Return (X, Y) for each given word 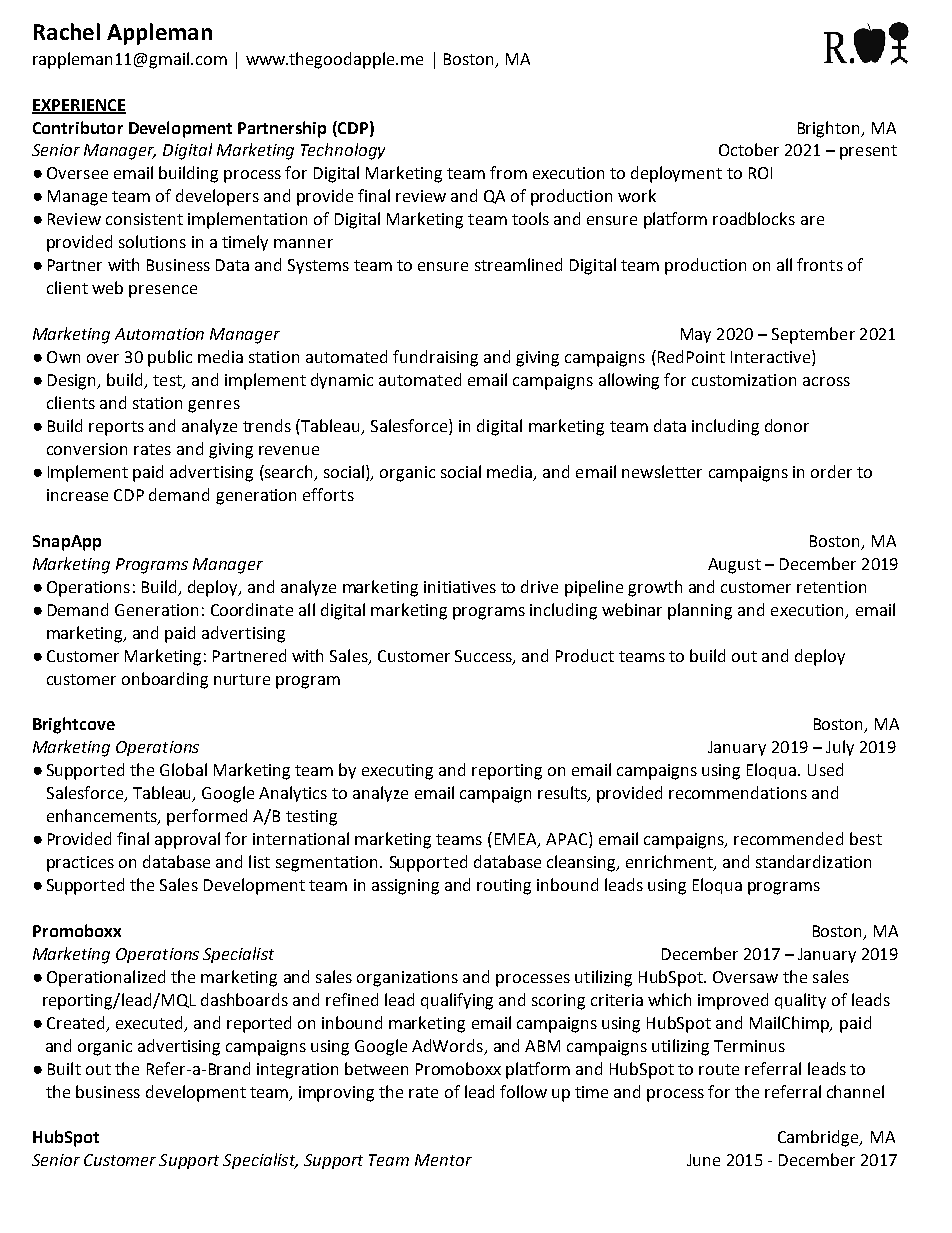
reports (116, 428)
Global (183, 769)
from (508, 172)
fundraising (435, 358)
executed (151, 1023)
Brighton (830, 129)
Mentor (443, 1160)
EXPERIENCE (79, 106)
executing (397, 772)
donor (787, 425)
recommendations (738, 792)
